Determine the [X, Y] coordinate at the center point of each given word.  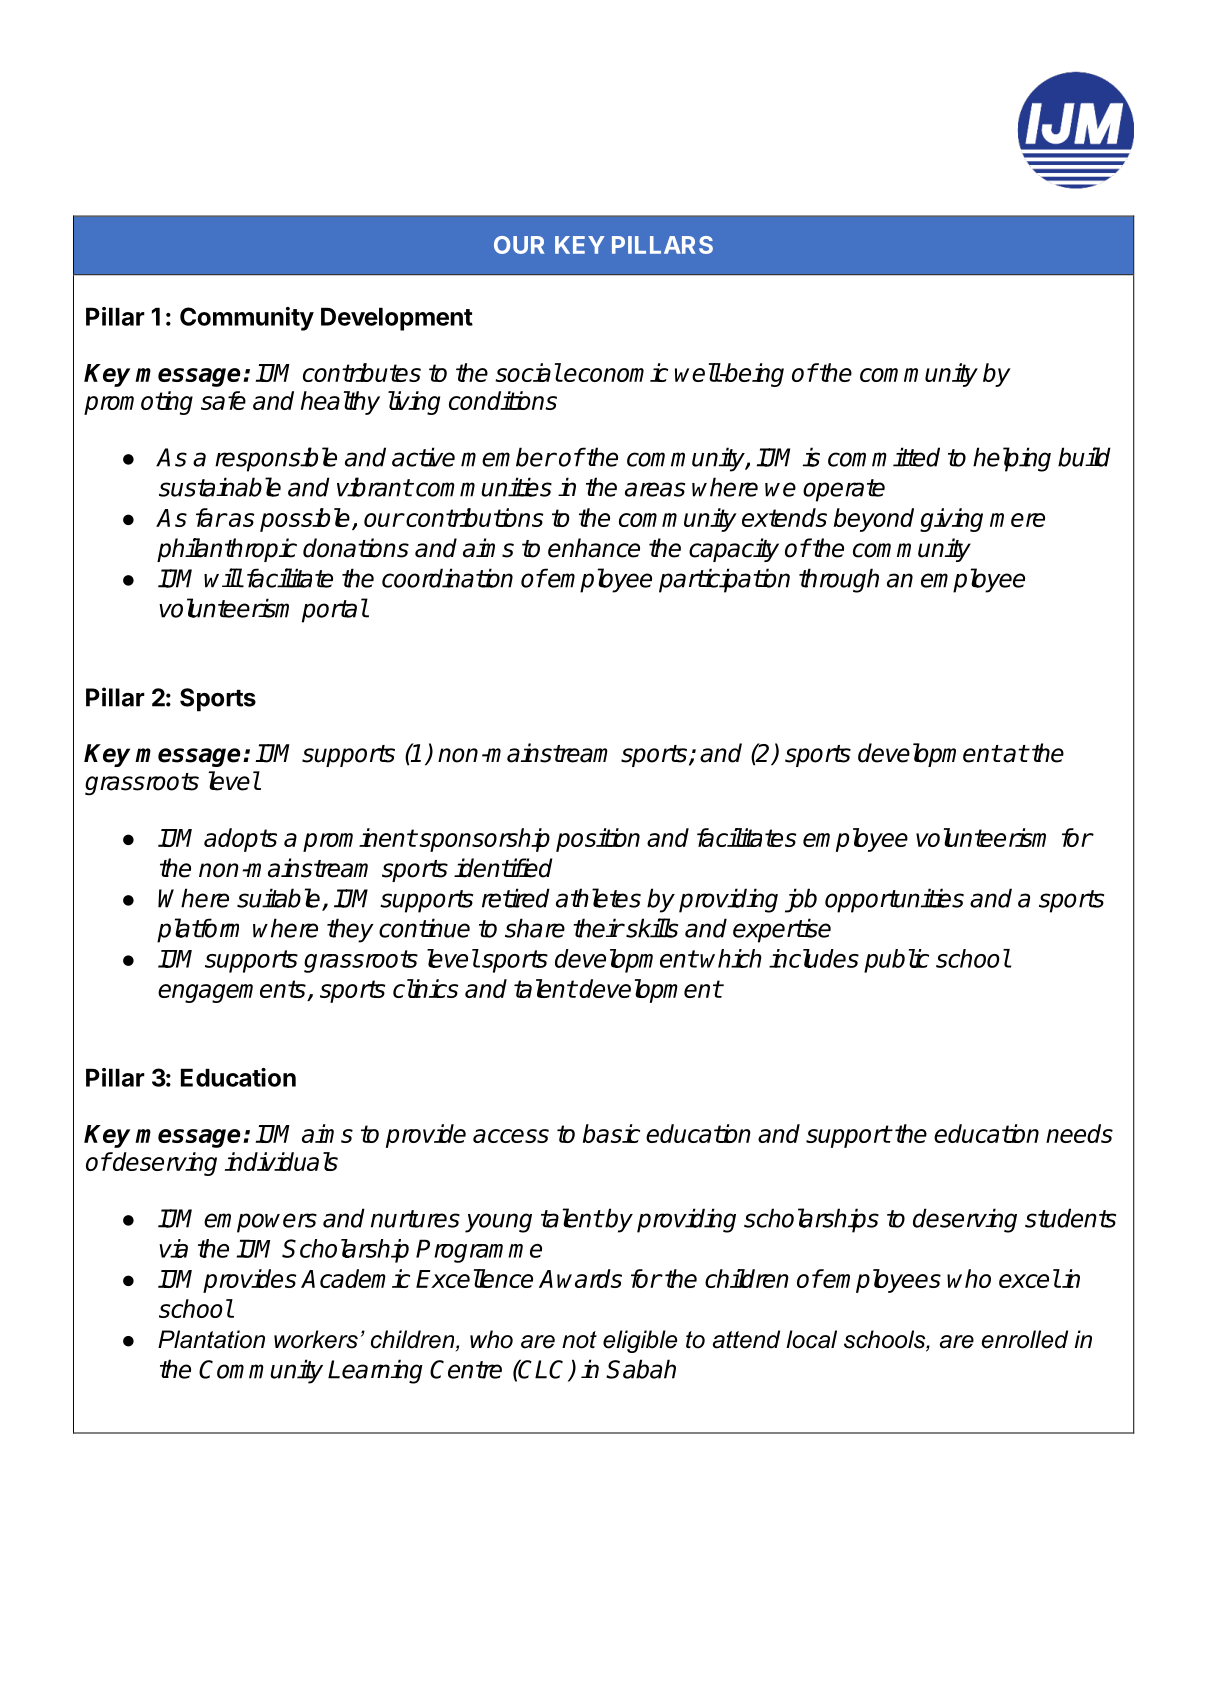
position [598, 840]
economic [616, 372]
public [896, 961]
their [598, 928]
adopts [240, 840]
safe [223, 400]
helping [1012, 459]
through [839, 580]
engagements [233, 991]
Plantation [211, 1339]
